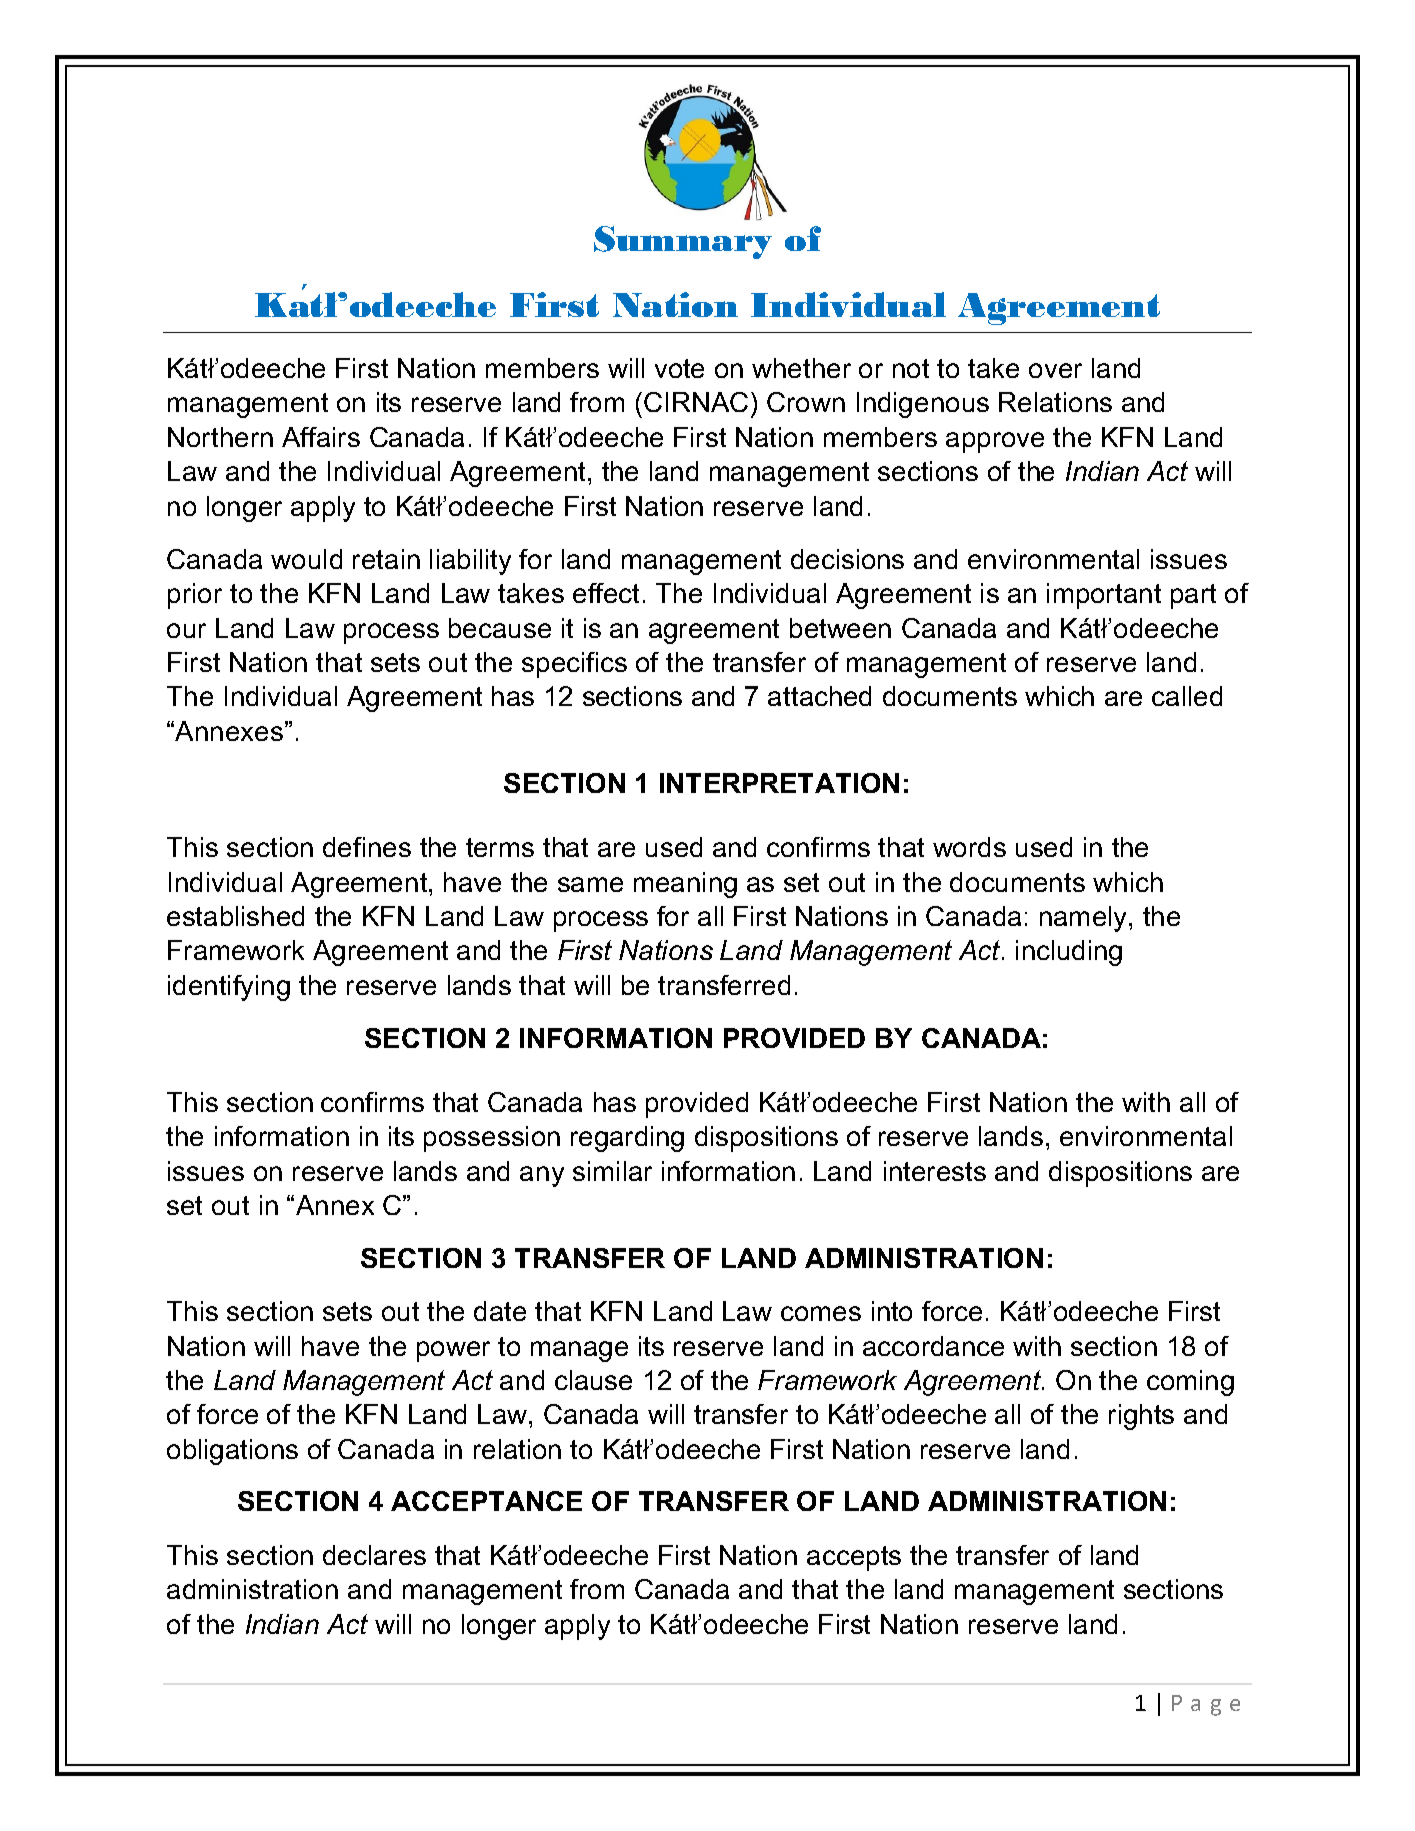 This document has height=1831, width=1415. I want to click on similar, so click(612, 1171).
